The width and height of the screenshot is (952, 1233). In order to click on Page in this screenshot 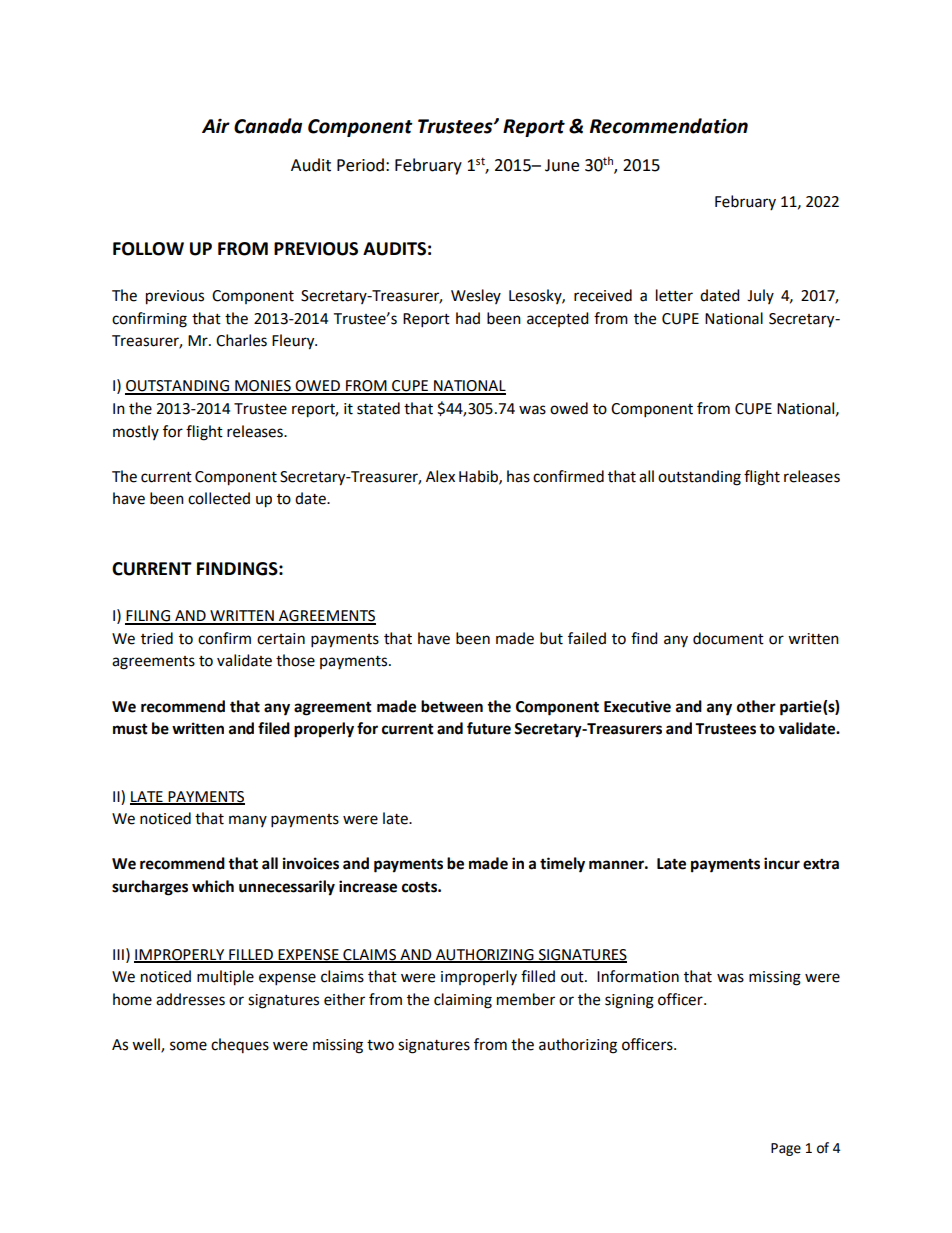, I will do `click(786, 1149)`.
